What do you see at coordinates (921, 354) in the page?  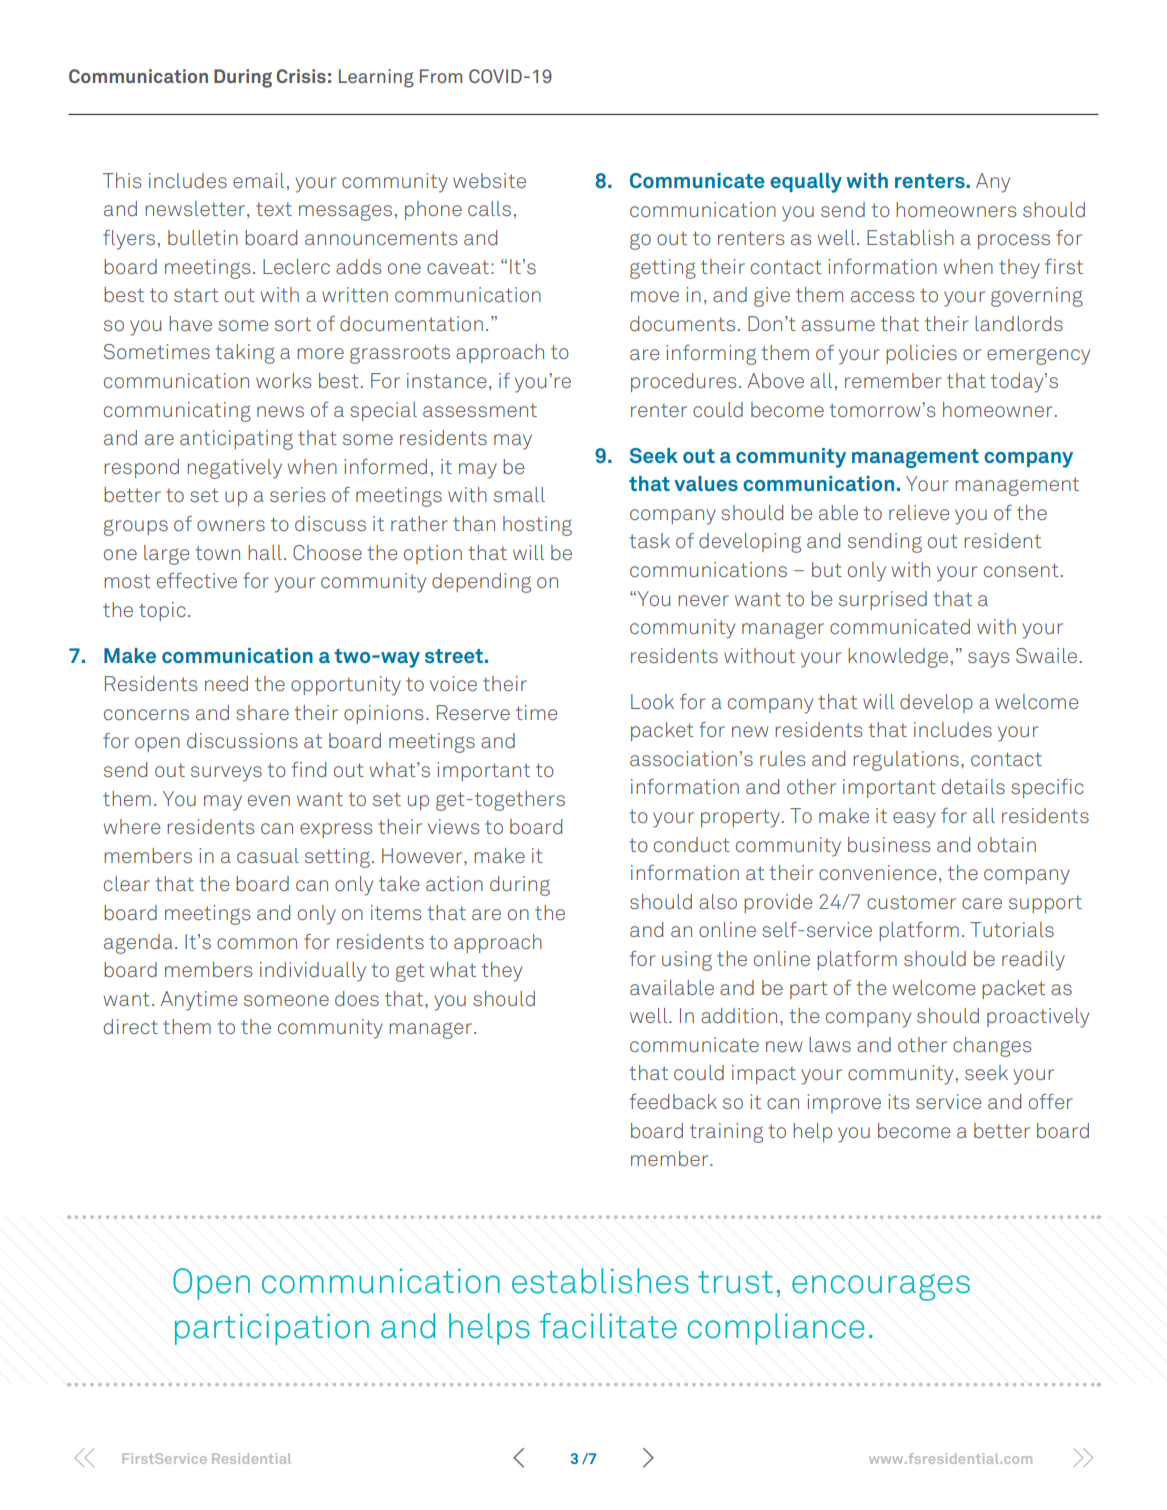 I see `policies` at bounding box center [921, 354].
